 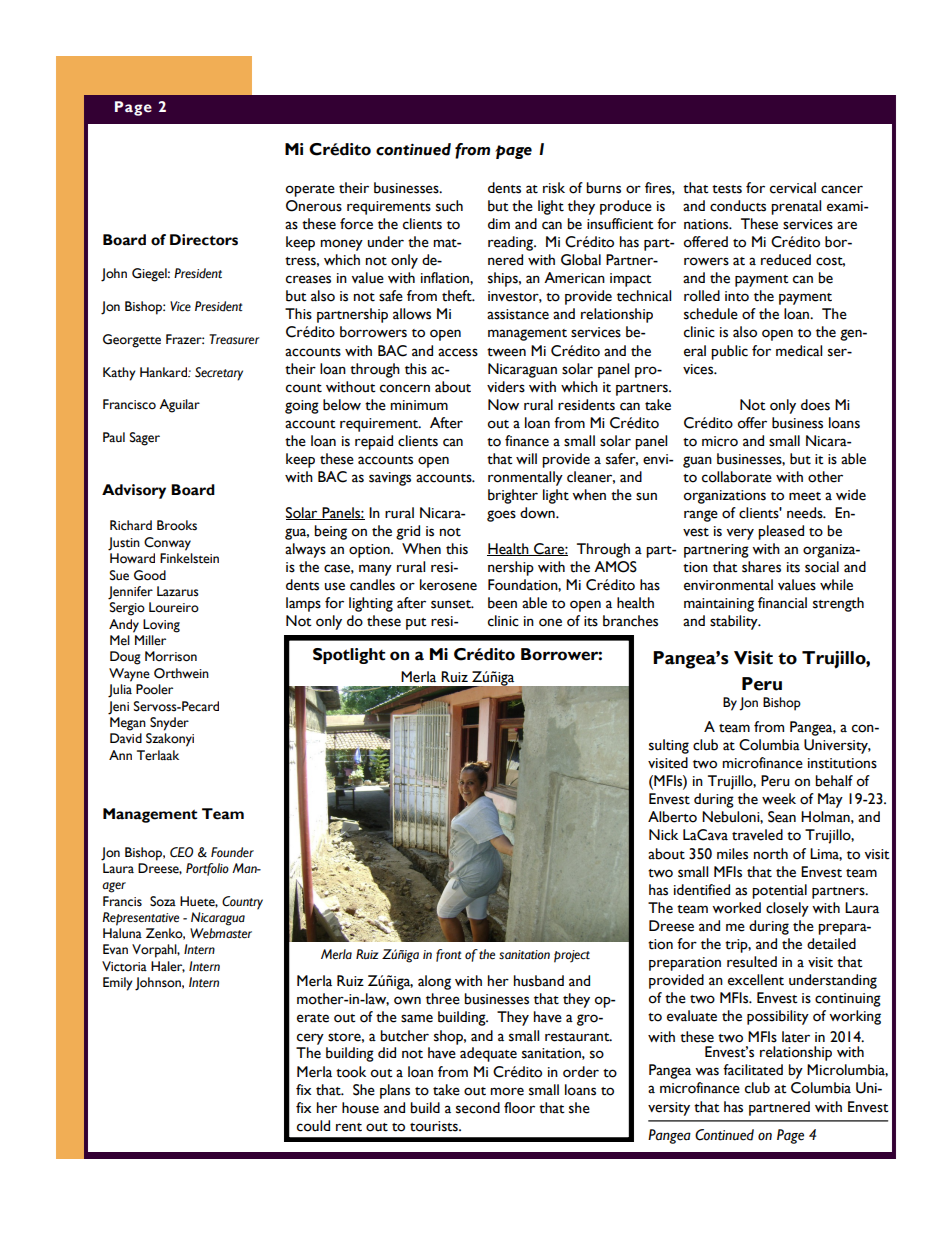 What do you see at coordinates (738, 206) in the screenshot?
I see `conducts` at bounding box center [738, 206].
